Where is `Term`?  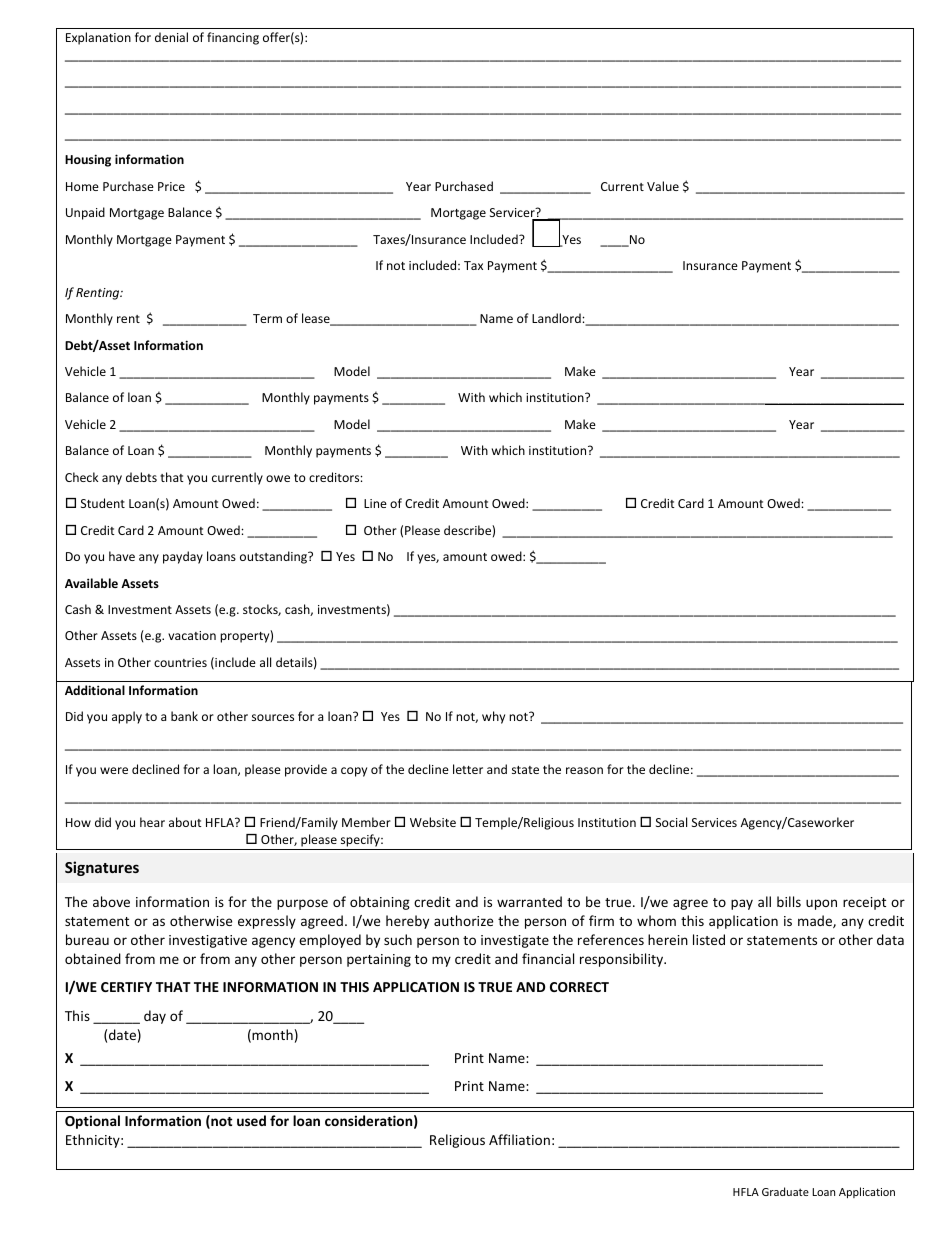 Term is located at coordinates (267, 318).
